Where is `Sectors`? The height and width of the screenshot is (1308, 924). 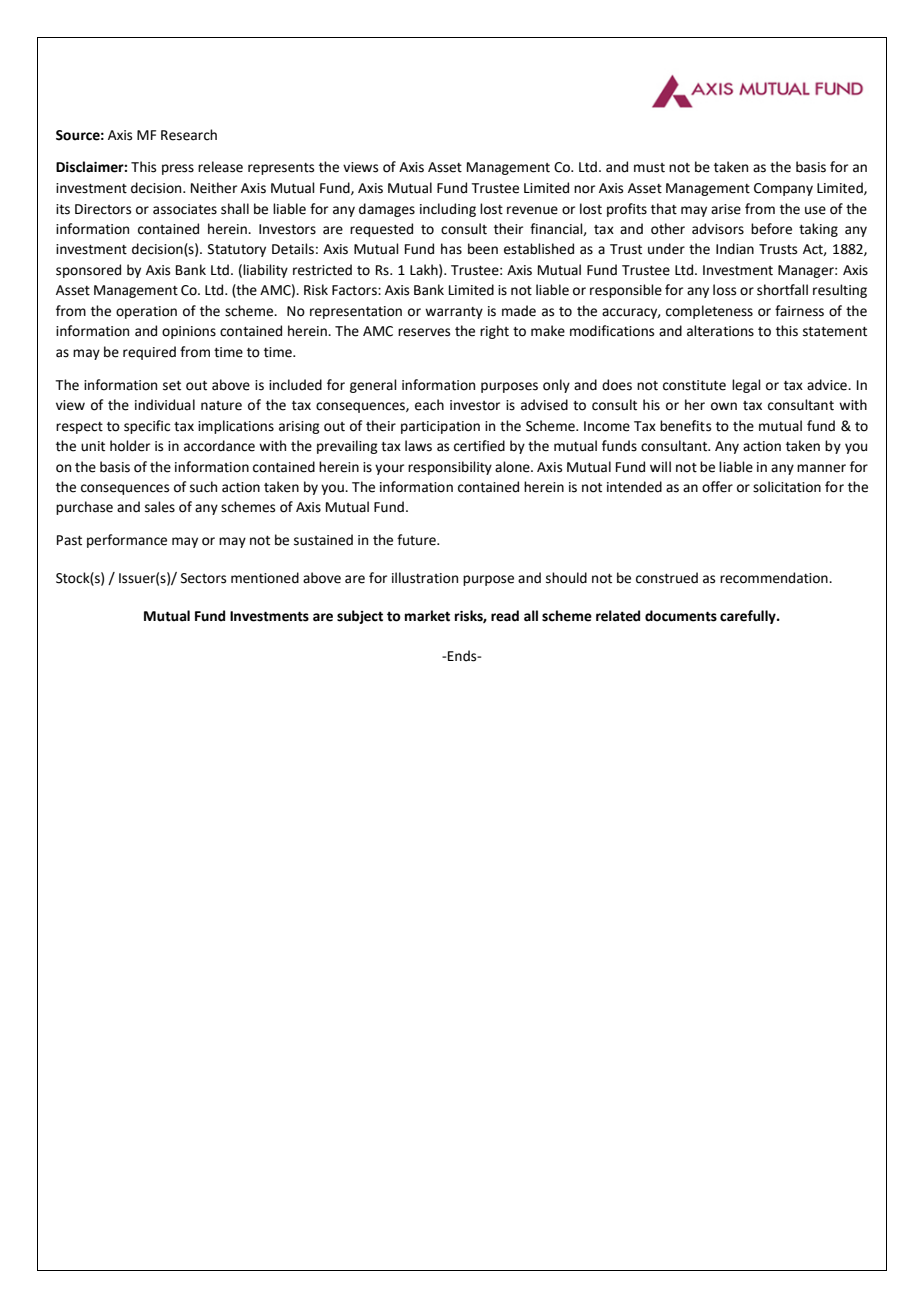
Sectors is located at coordinates (203, 578).
